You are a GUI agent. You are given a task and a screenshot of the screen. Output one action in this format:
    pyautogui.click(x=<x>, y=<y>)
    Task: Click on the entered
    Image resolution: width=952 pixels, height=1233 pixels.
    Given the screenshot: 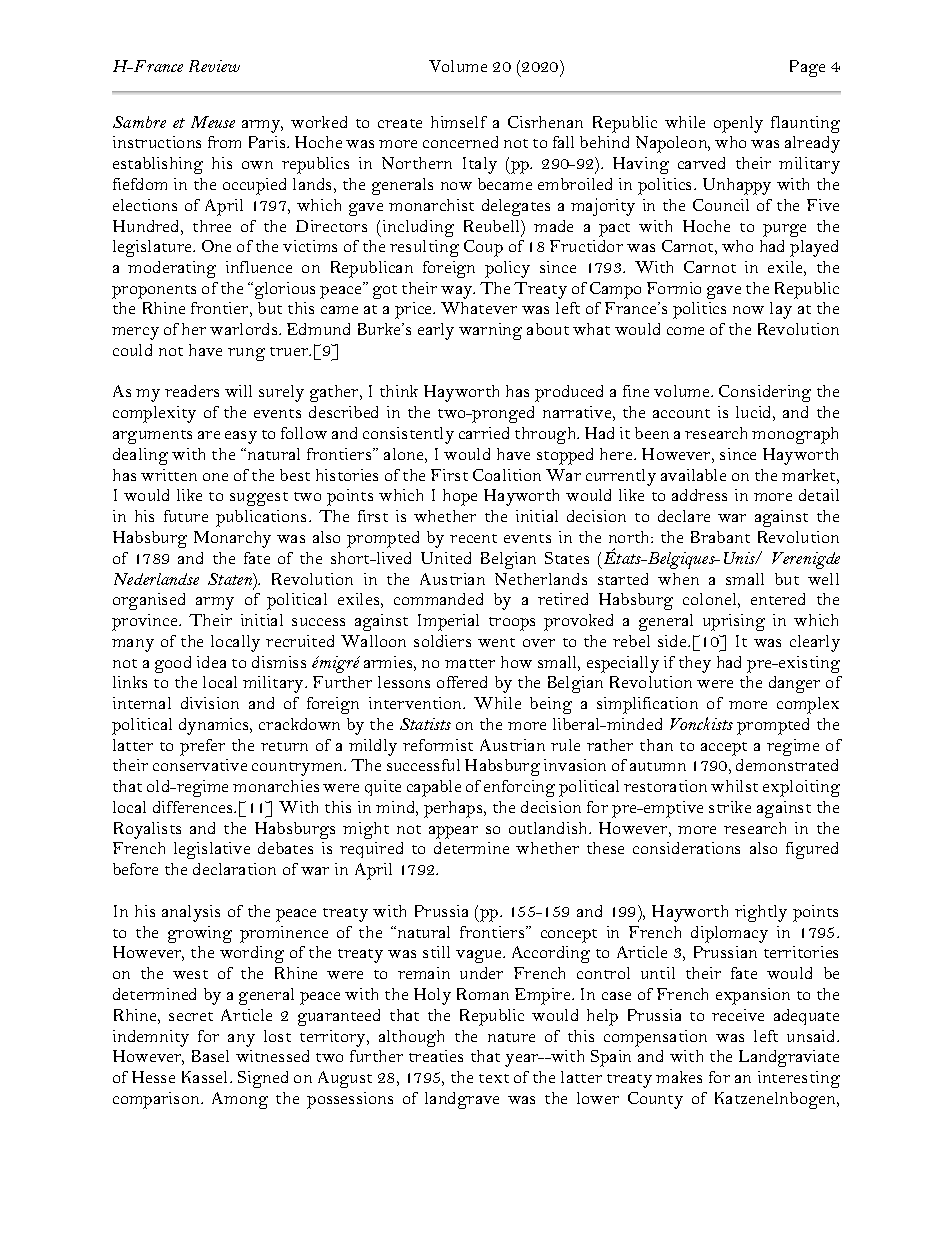 What is the action you would take?
    pyautogui.click(x=778, y=599)
